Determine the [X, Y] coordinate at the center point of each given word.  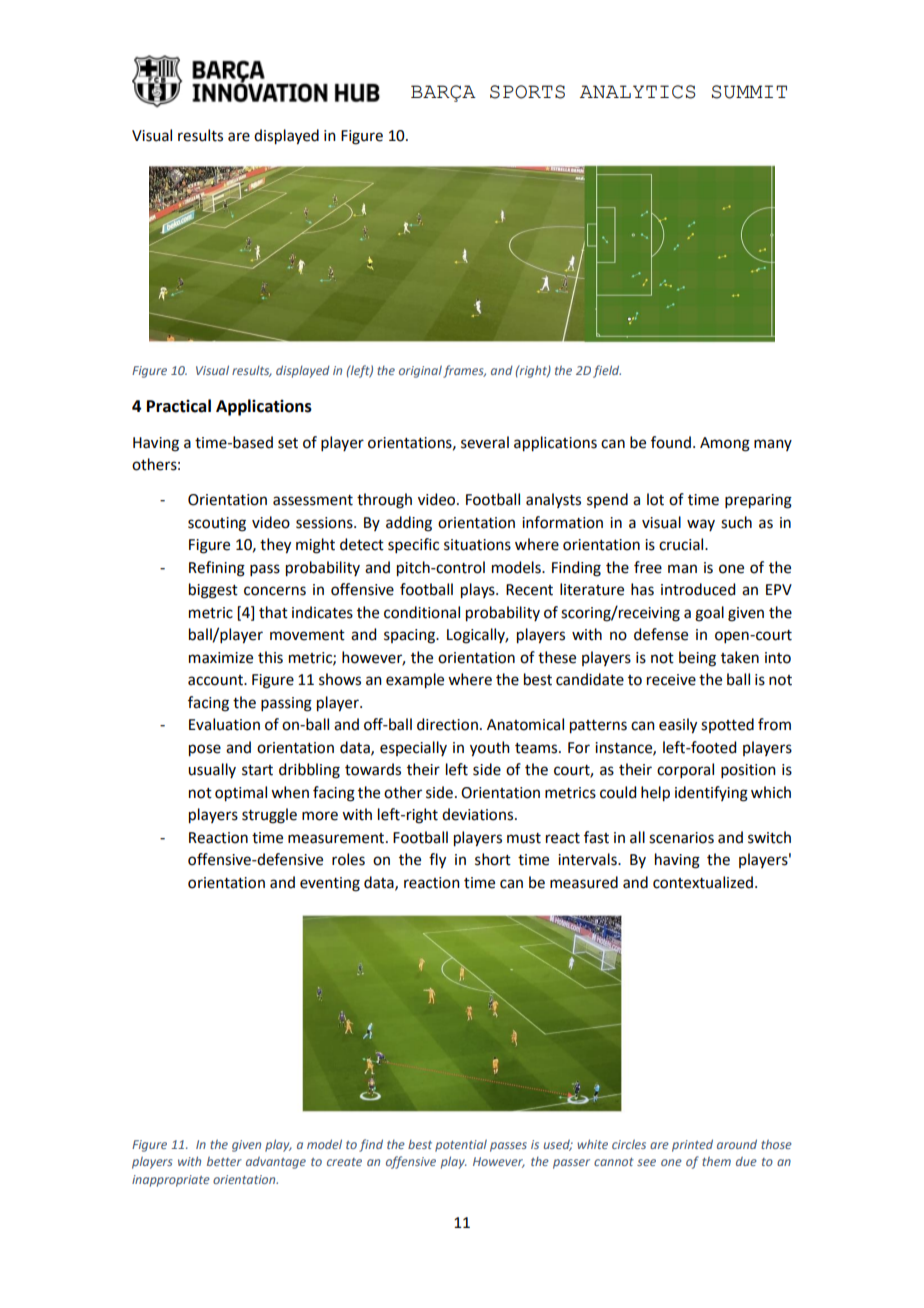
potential [461, 1145]
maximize [221, 658]
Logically [477, 636]
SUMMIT [749, 92]
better [224, 1161]
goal [709, 614]
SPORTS [527, 92]
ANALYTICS [638, 92]
